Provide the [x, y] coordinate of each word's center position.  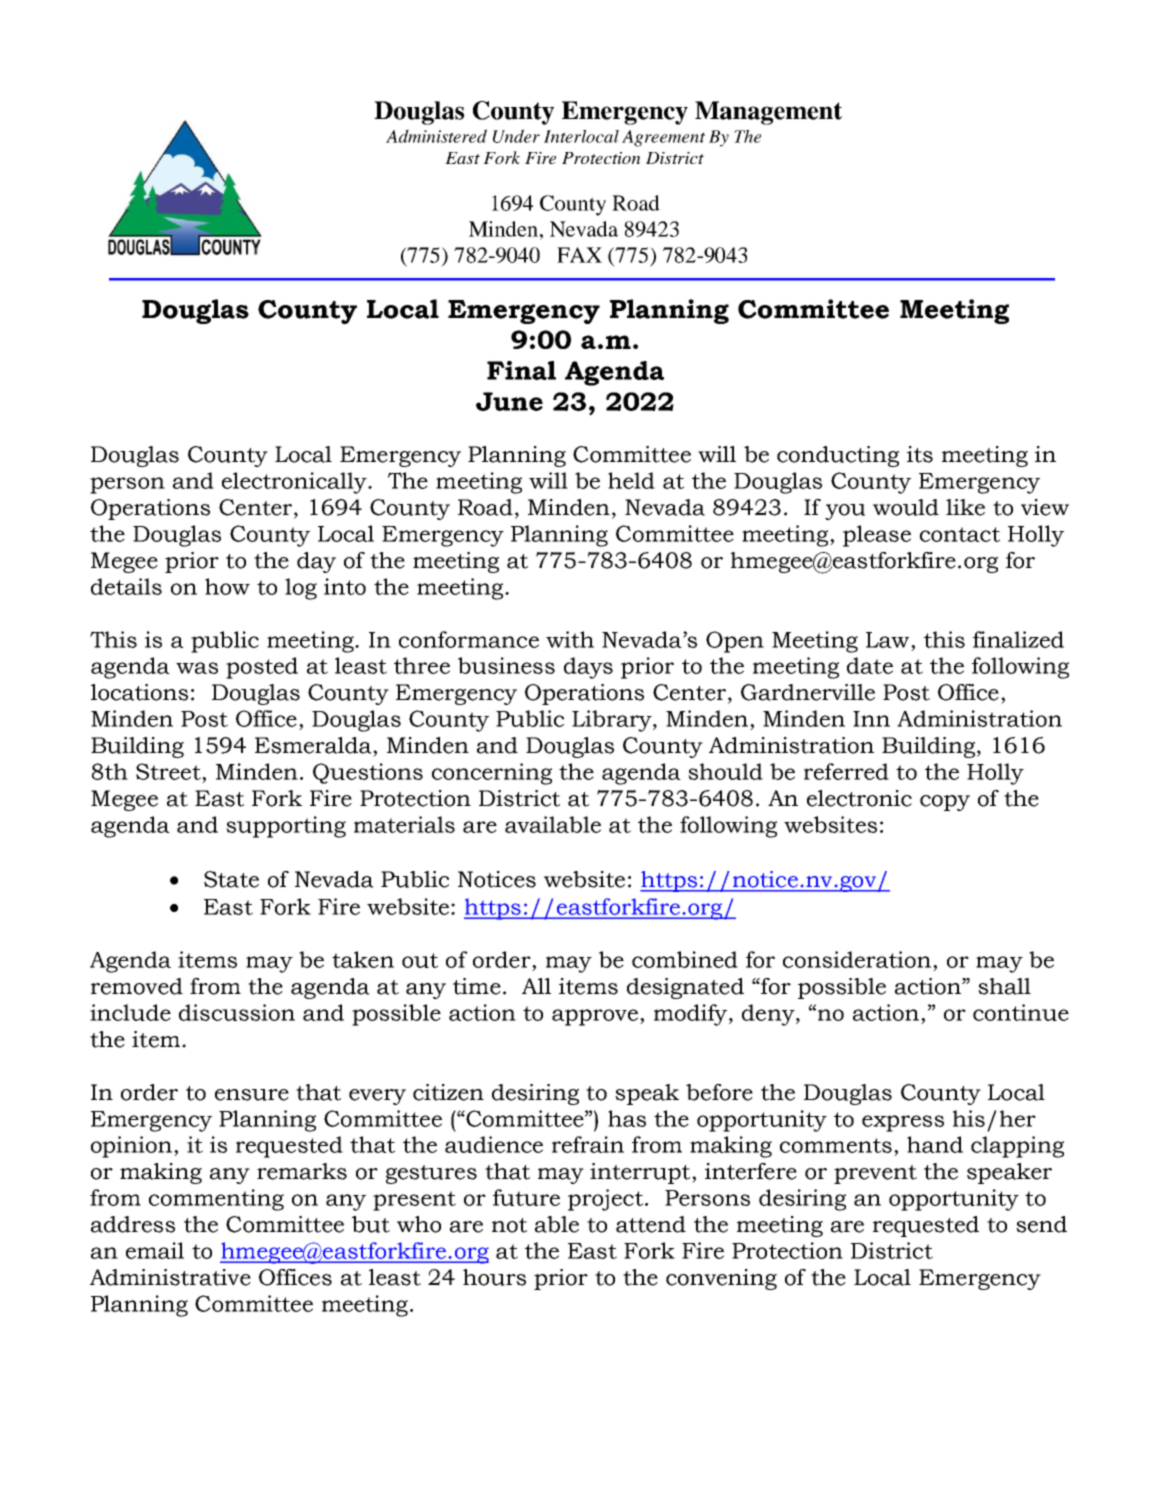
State [231, 879]
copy [945, 803]
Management [768, 113]
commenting [216, 1200]
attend [651, 1224]
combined [685, 959]
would [906, 507]
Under [516, 136]
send [1041, 1224]
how [227, 586]
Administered [436, 136]
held [631, 480]
